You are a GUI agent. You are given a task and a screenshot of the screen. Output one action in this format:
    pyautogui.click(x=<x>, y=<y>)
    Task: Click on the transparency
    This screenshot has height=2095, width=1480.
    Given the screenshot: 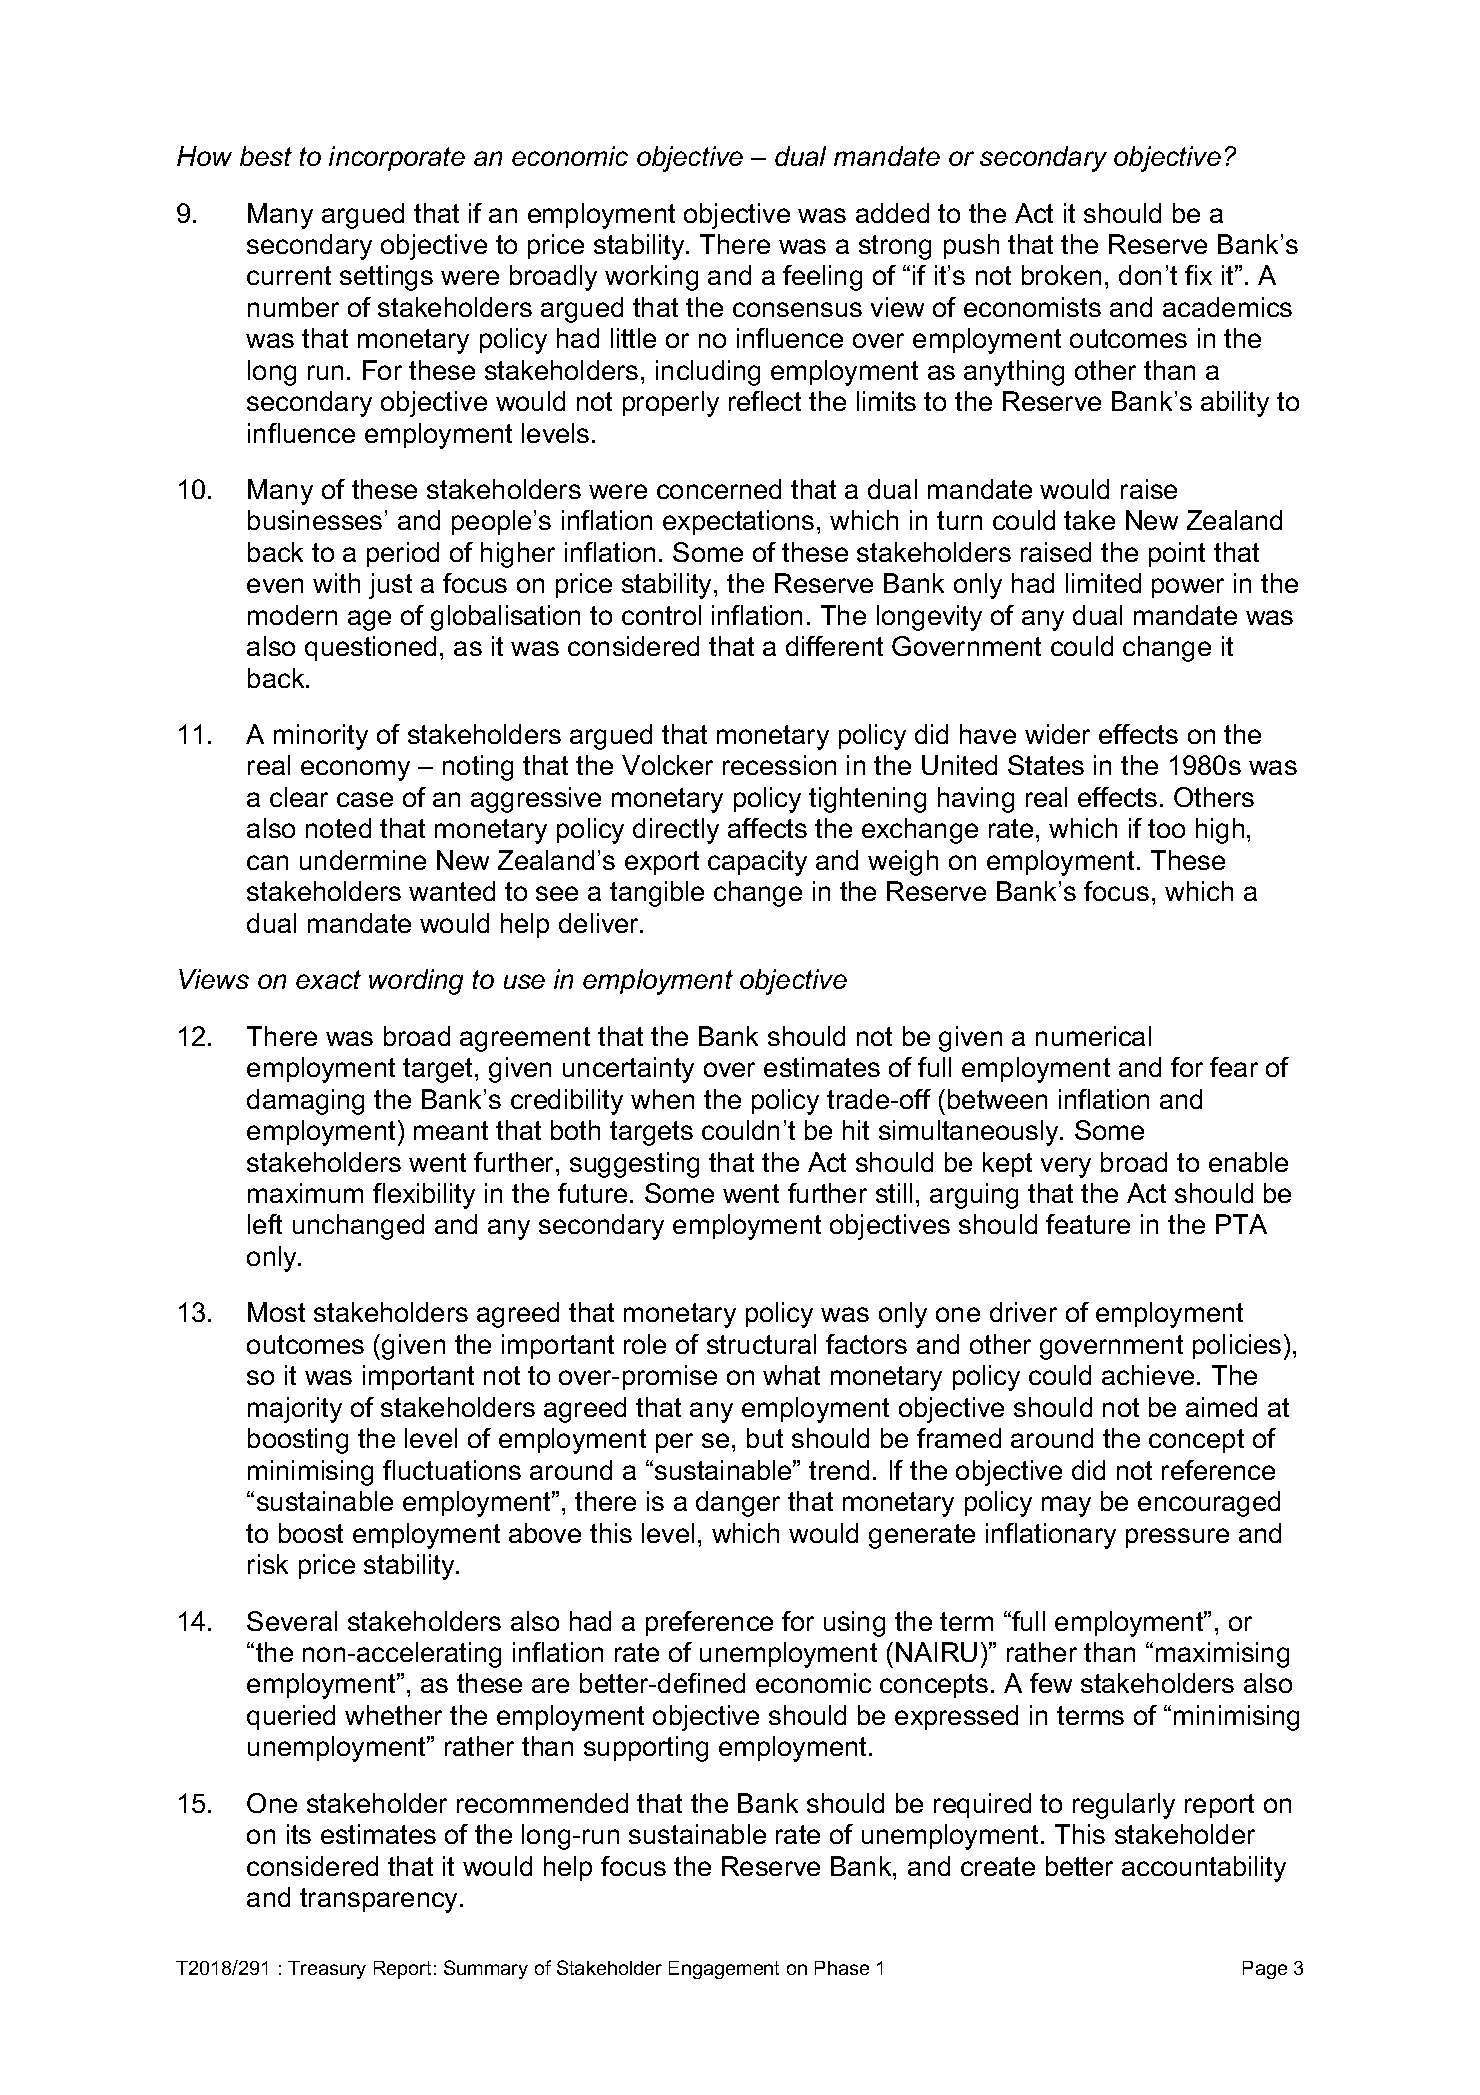 What is the action you would take?
    pyautogui.click(x=380, y=1900)
